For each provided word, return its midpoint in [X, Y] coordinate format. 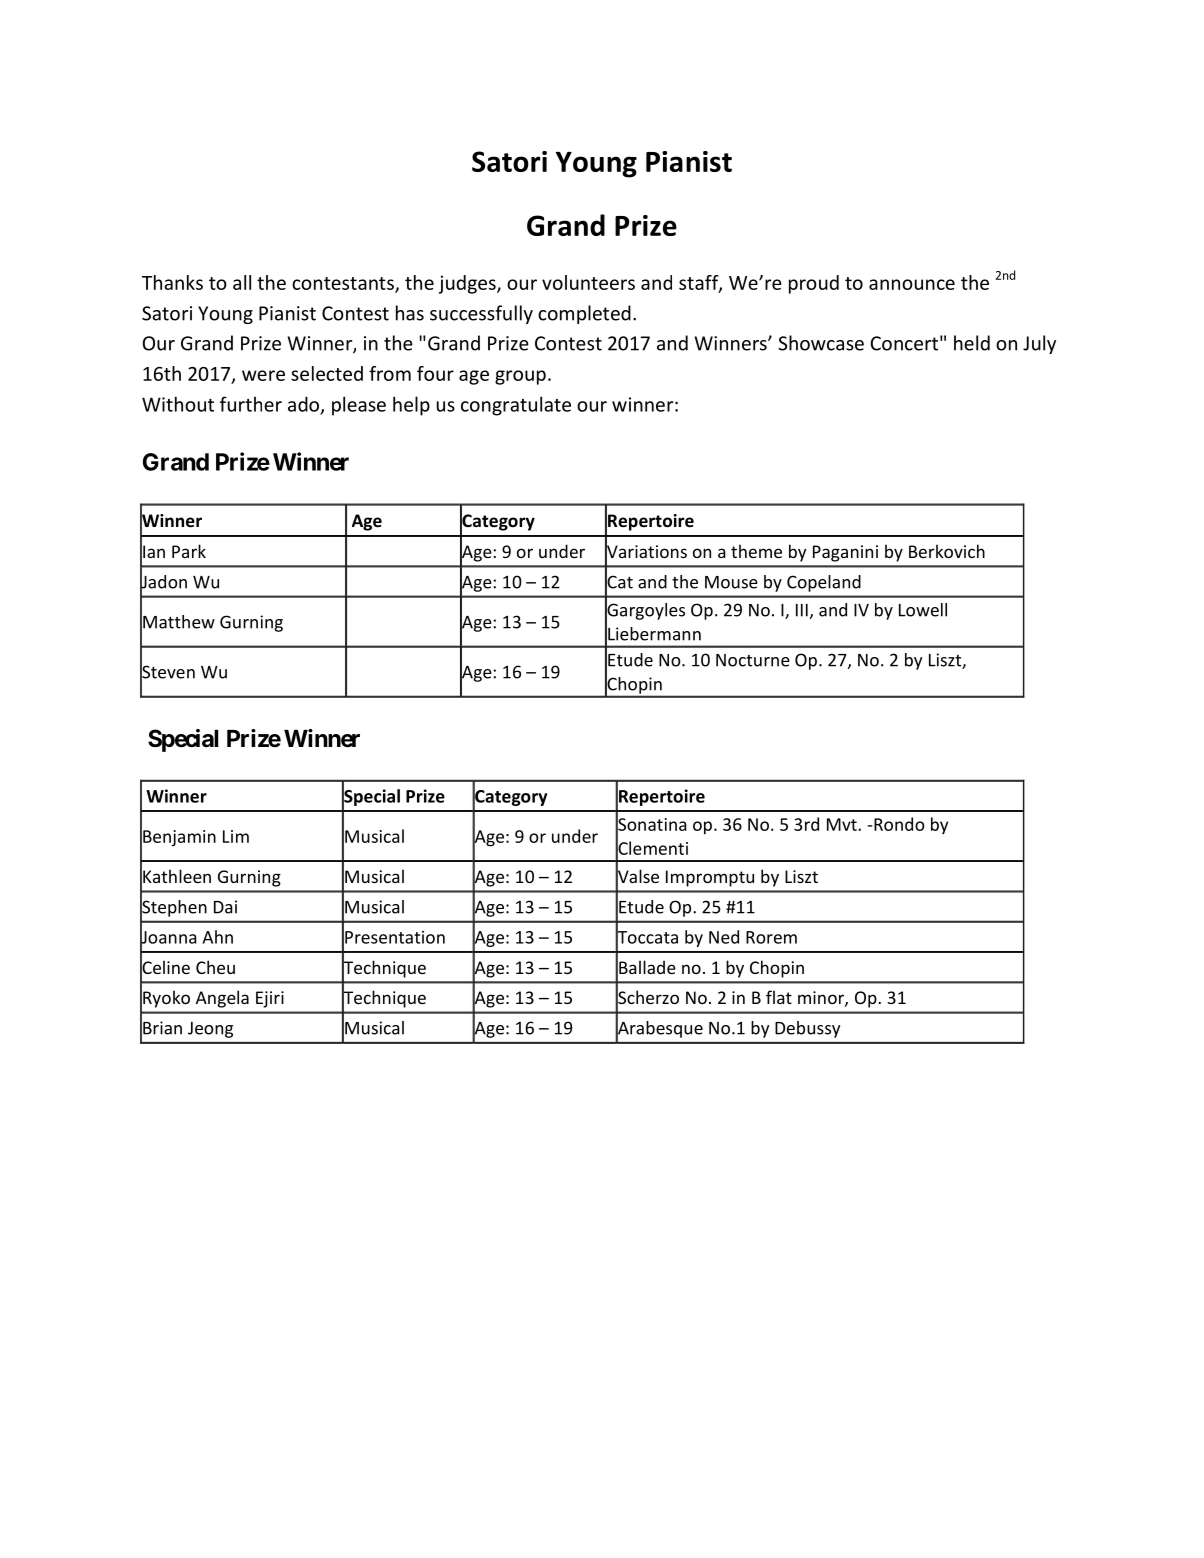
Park [189, 551]
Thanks [172, 282]
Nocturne [753, 660]
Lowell [923, 610]
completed [584, 314]
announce [912, 284]
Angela [222, 999]
